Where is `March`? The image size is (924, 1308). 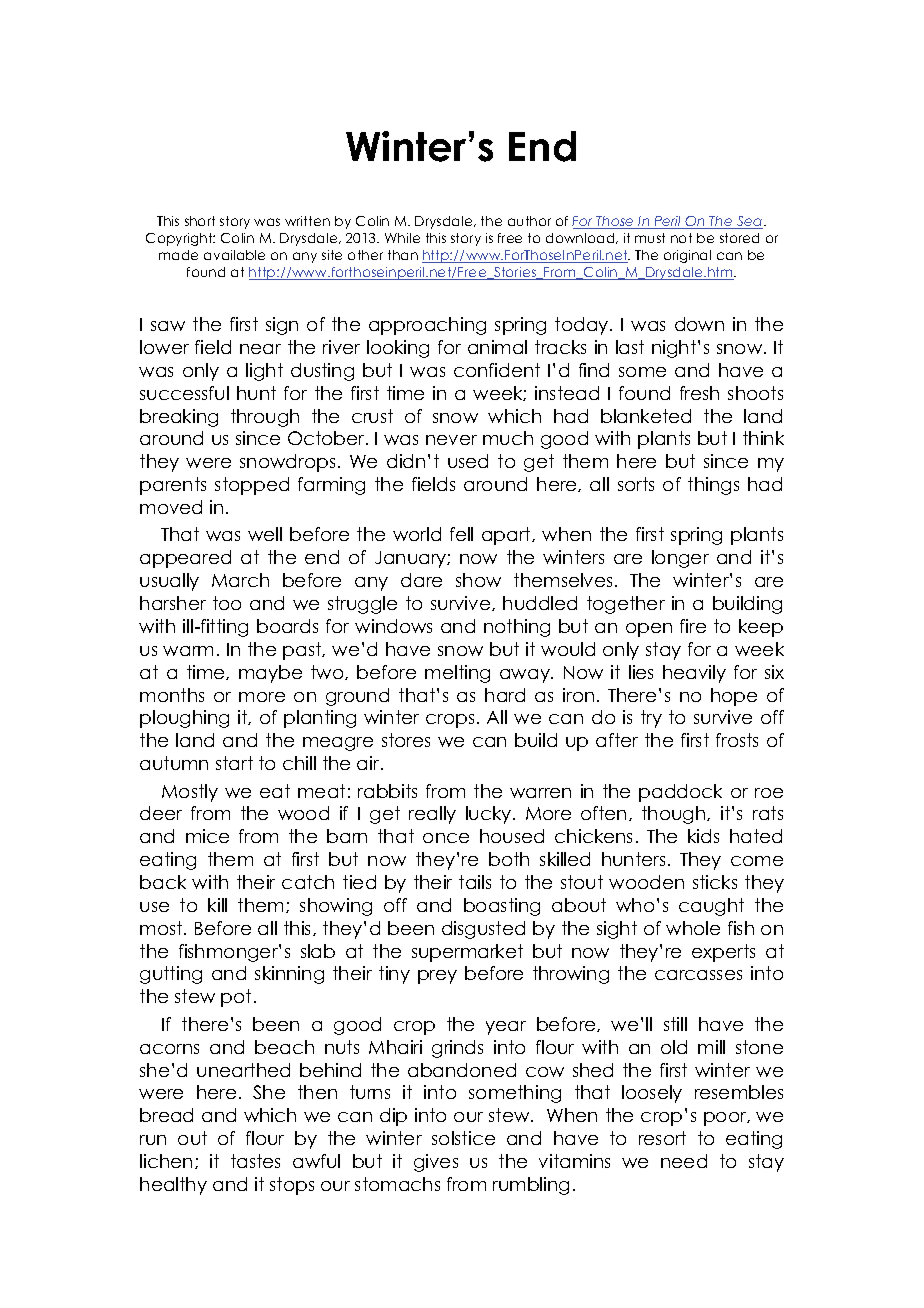
March is located at coordinates (240, 580).
